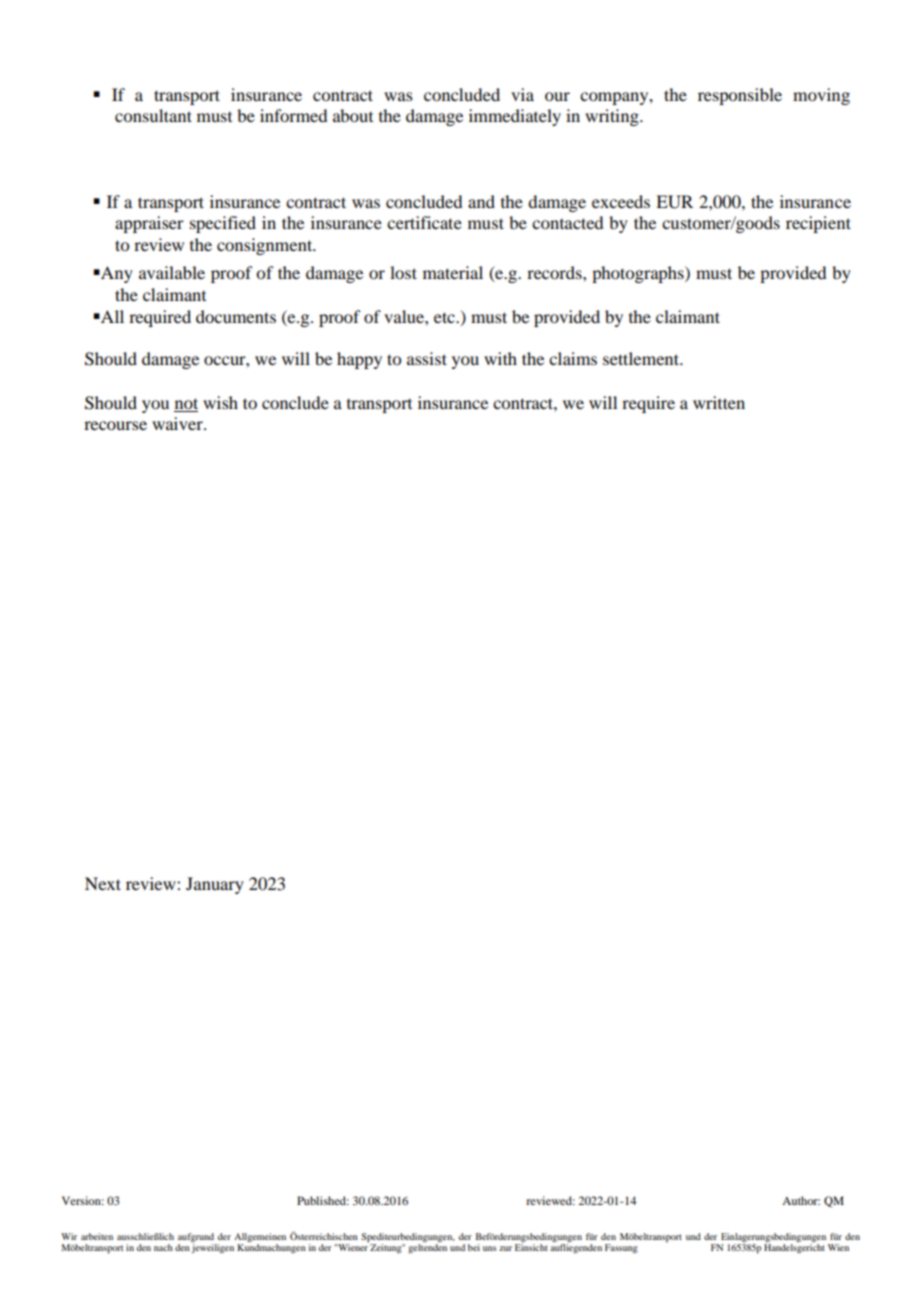 The width and height of the page is (924, 1308). I want to click on written, so click(719, 402).
